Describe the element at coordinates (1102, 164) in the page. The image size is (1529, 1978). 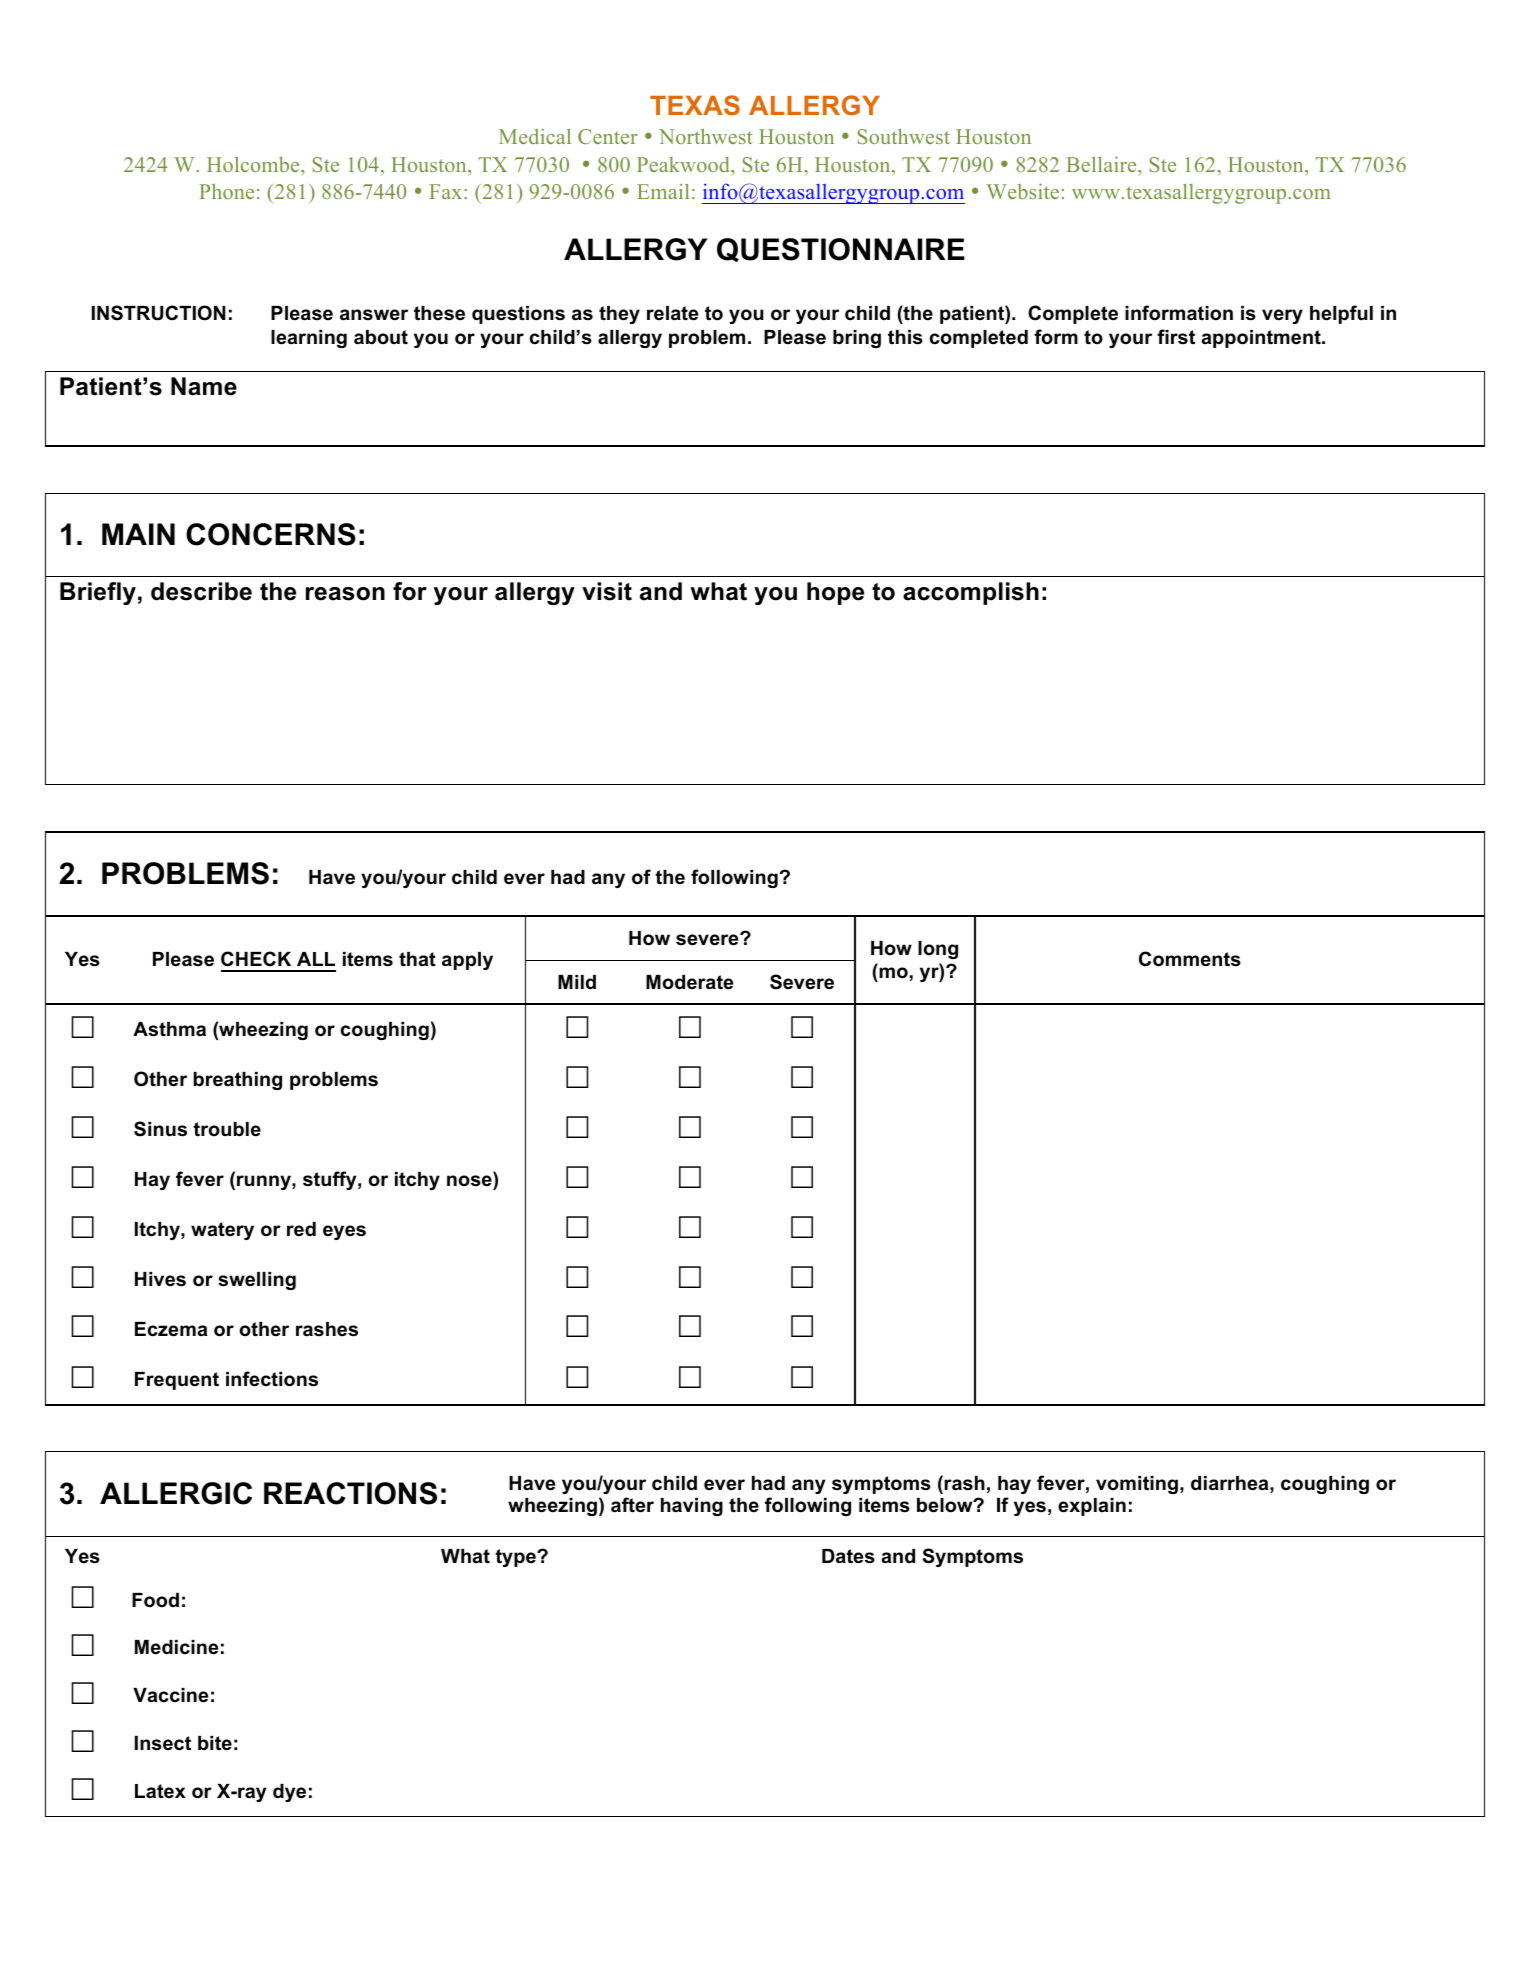
I see `Bellaire` at that location.
